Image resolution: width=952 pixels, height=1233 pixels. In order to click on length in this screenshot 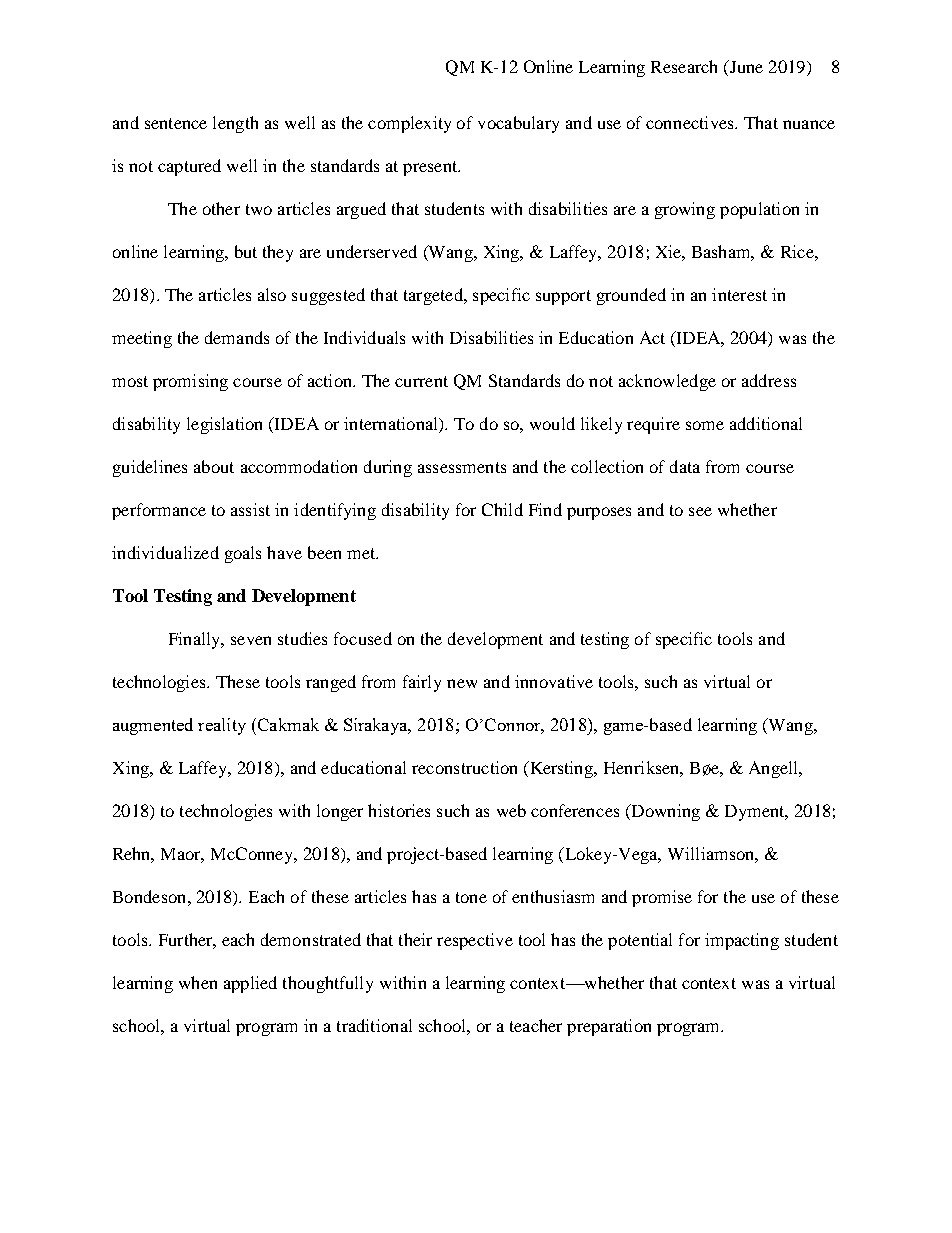, I will do `click(235, 124)`.
